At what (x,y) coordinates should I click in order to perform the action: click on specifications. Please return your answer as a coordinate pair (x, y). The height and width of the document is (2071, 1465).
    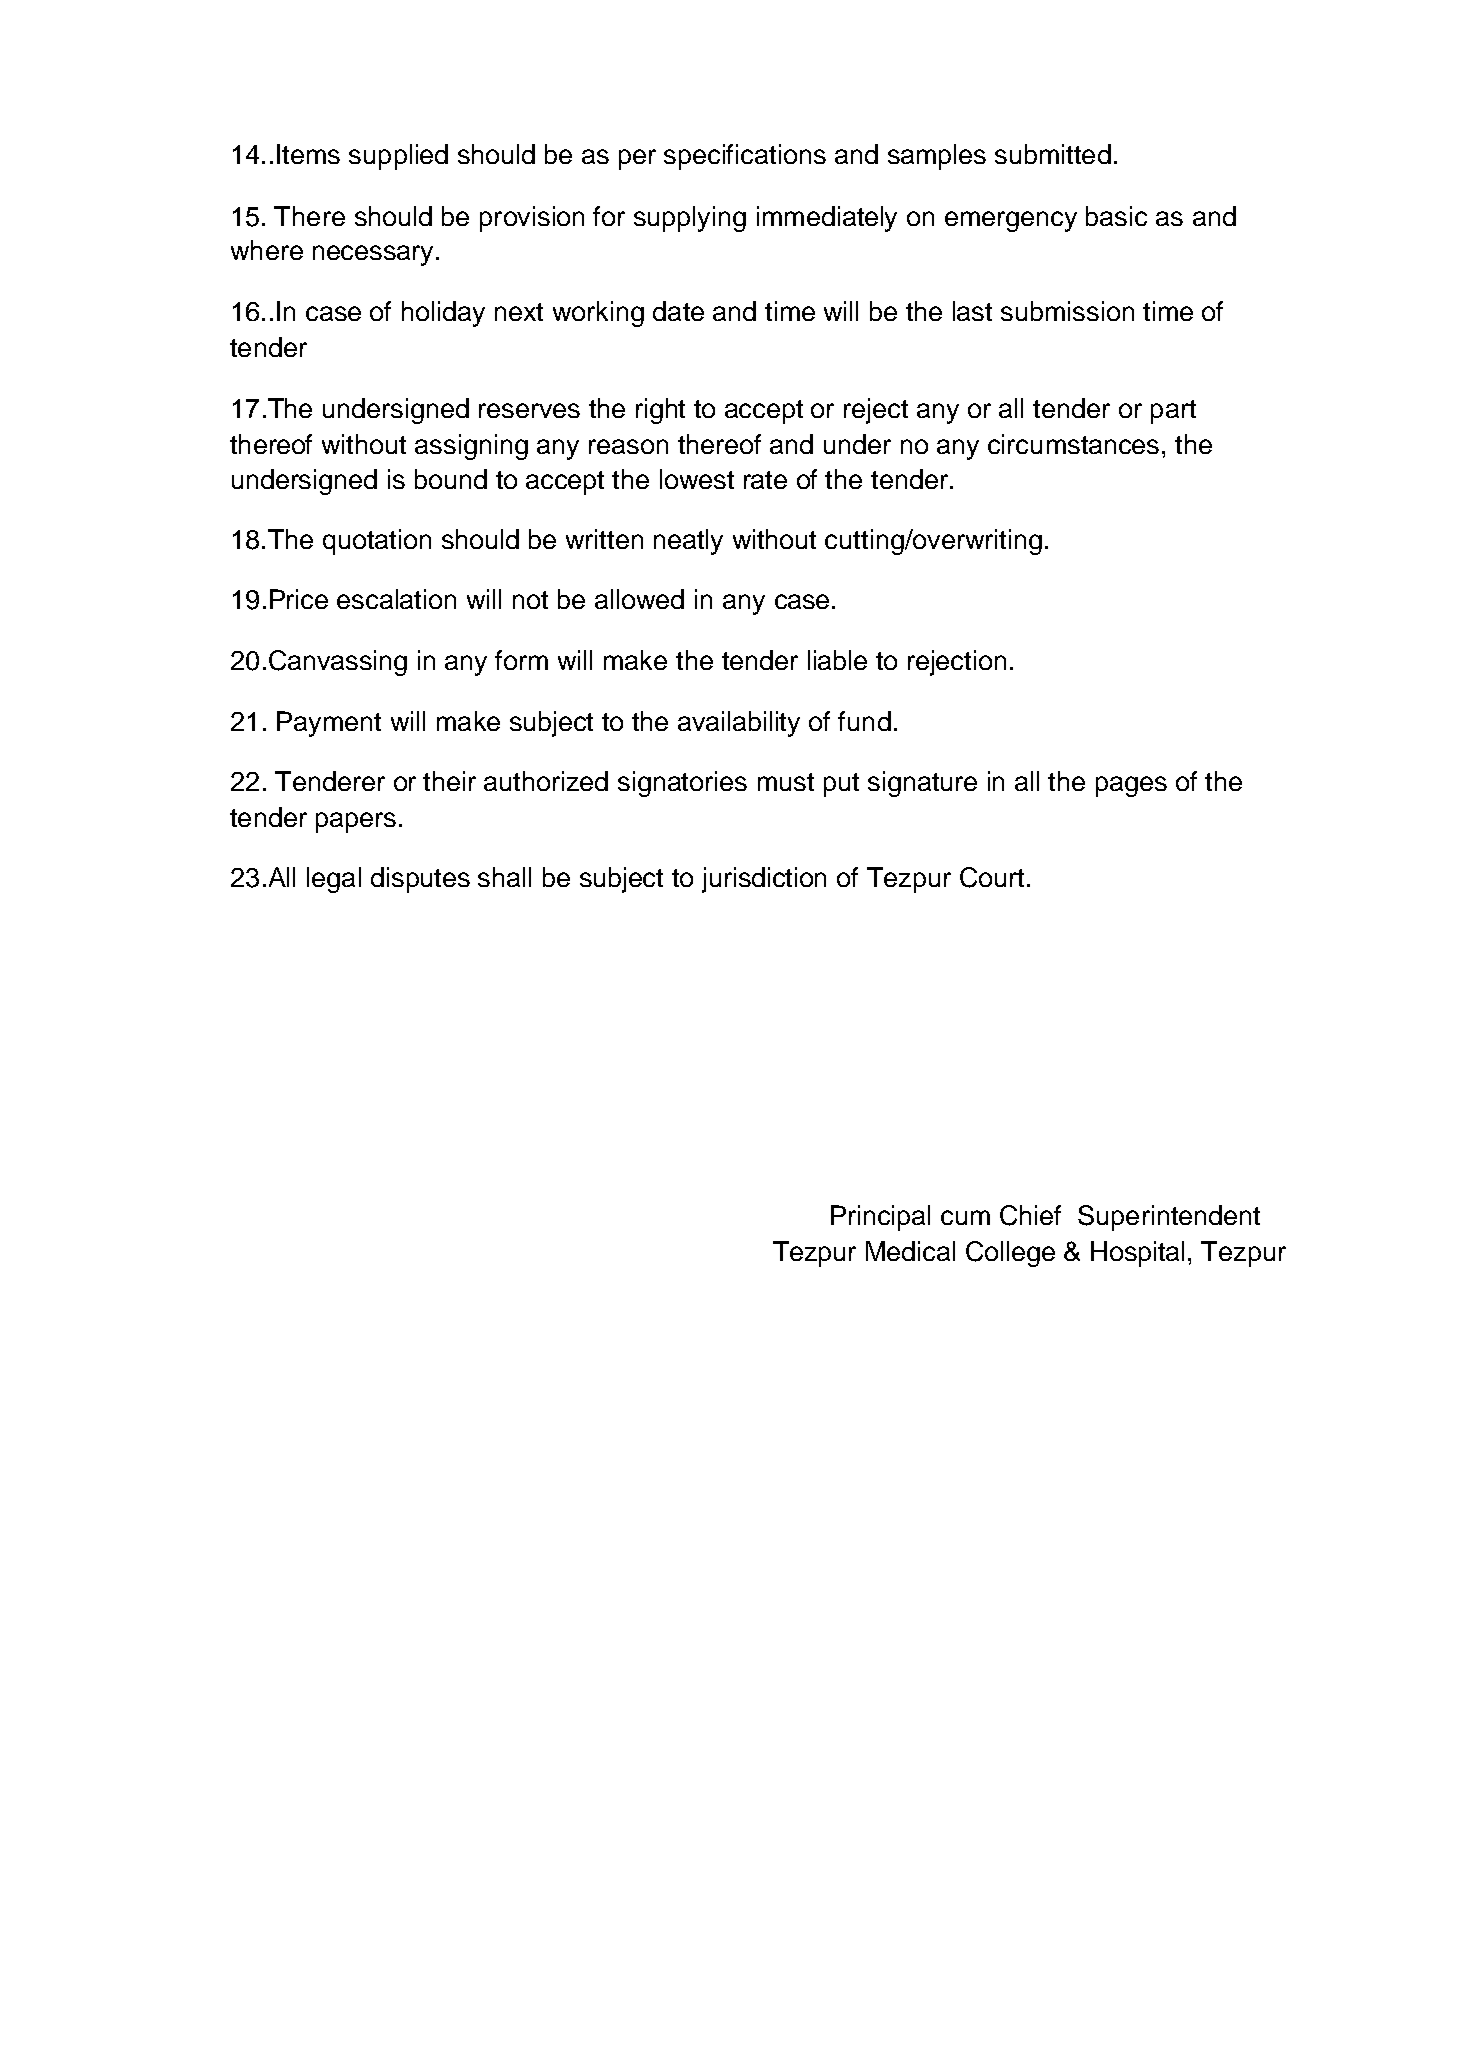
    Looking at the image, I should click on (745, 157).
